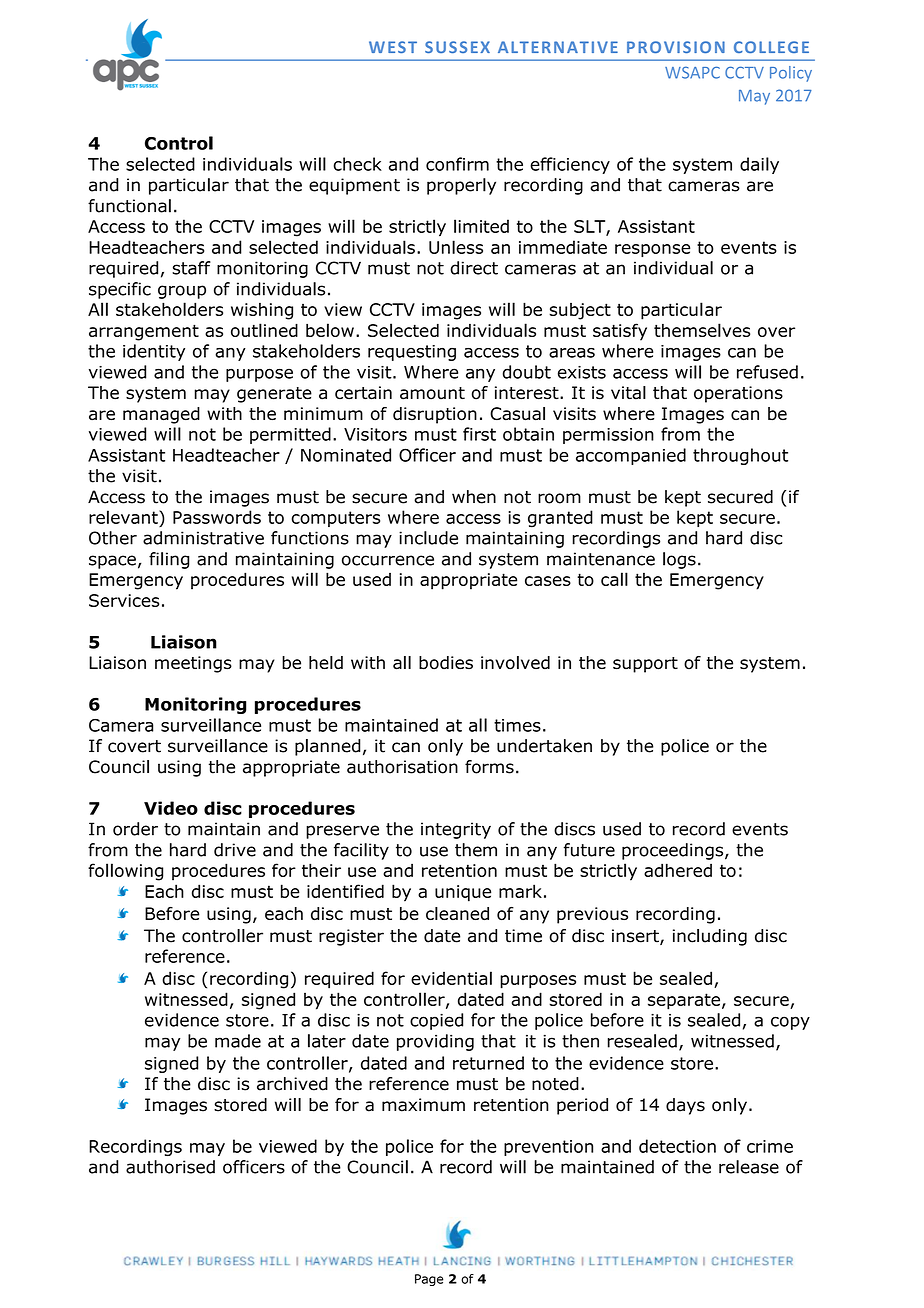 The height and width of the document is (1308, 924). What do you see at coordinates (749, 1167) in the document?
I see `release` at bounding box center [749, 1167].
